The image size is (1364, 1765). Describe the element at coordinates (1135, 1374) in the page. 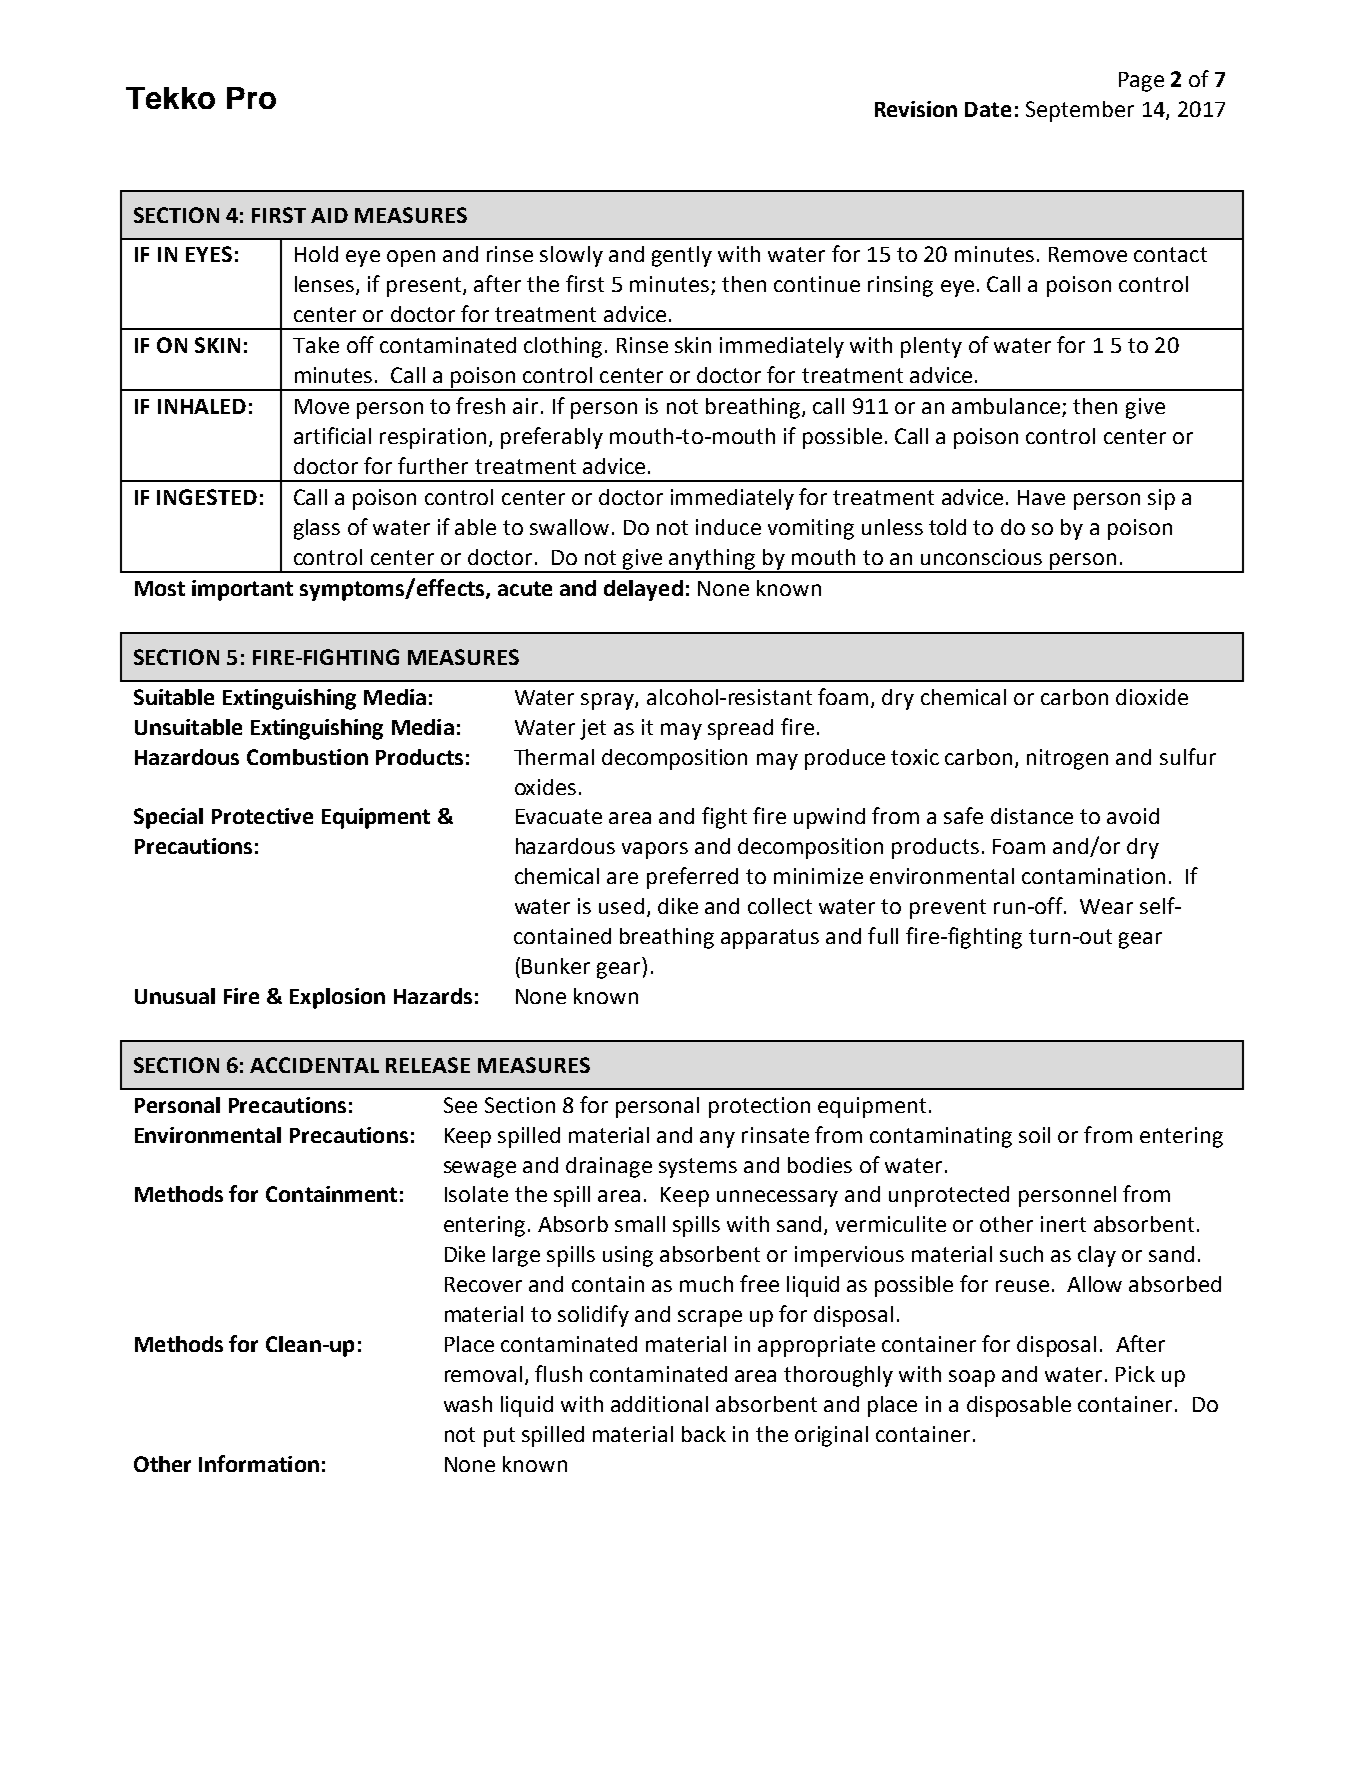

I see `Pick` at that location.
